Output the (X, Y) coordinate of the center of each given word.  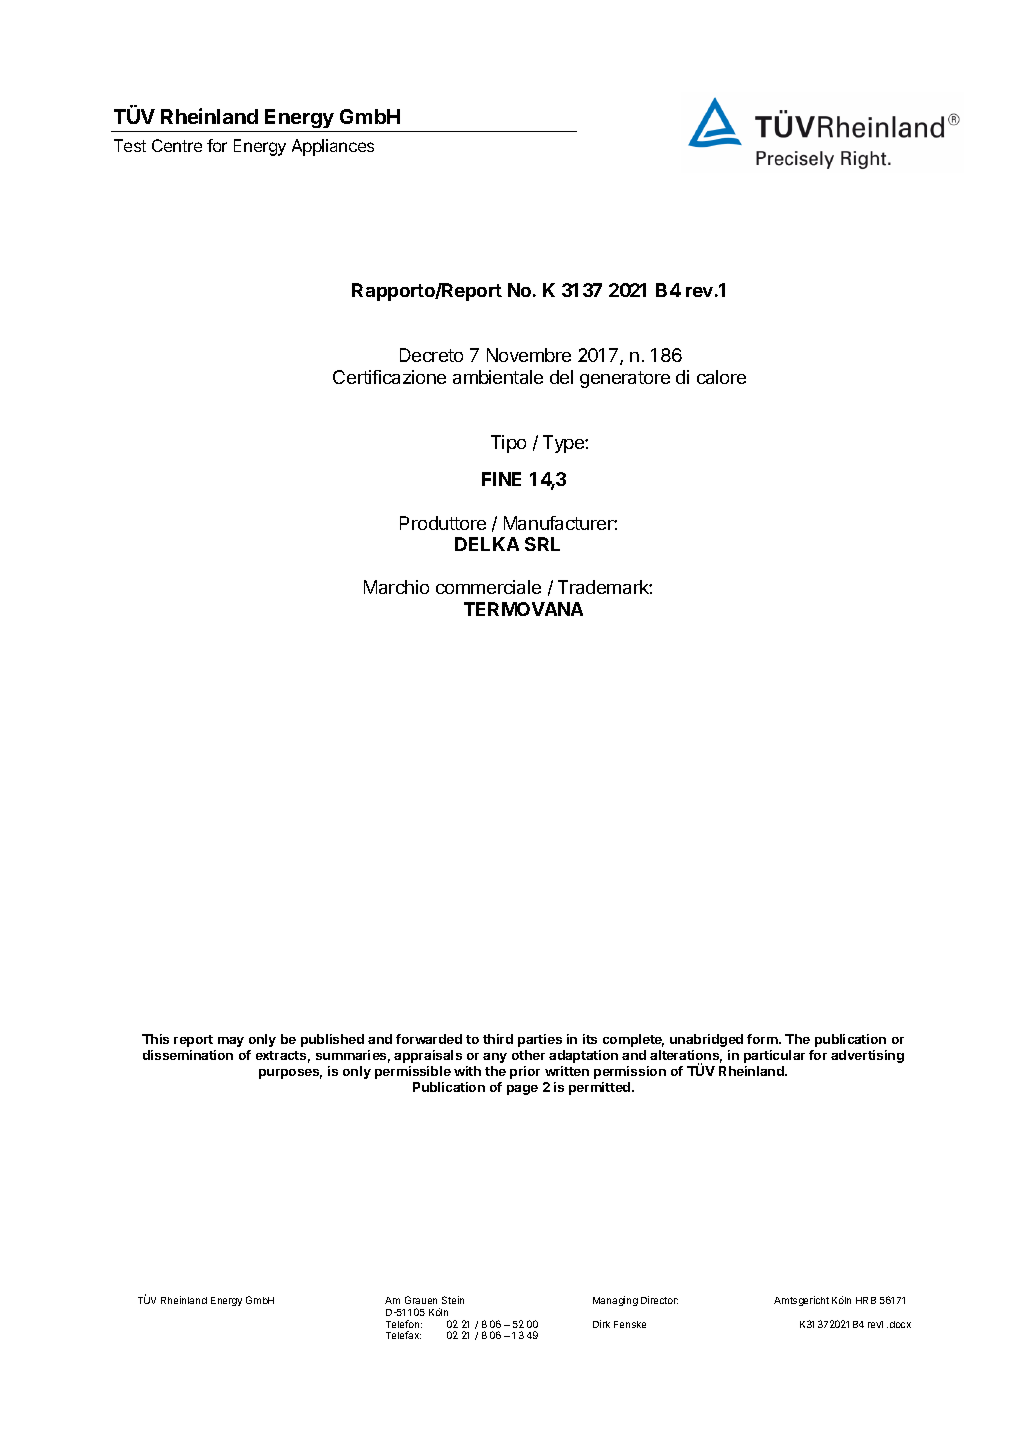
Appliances (333, 147)
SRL (542, 544)
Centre (177, 145)
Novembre (529, 355)
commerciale (488, 587)
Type (564, 444)
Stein (453, 1300)
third (498, 1039)
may (231, 1042)
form (763, 1039)
